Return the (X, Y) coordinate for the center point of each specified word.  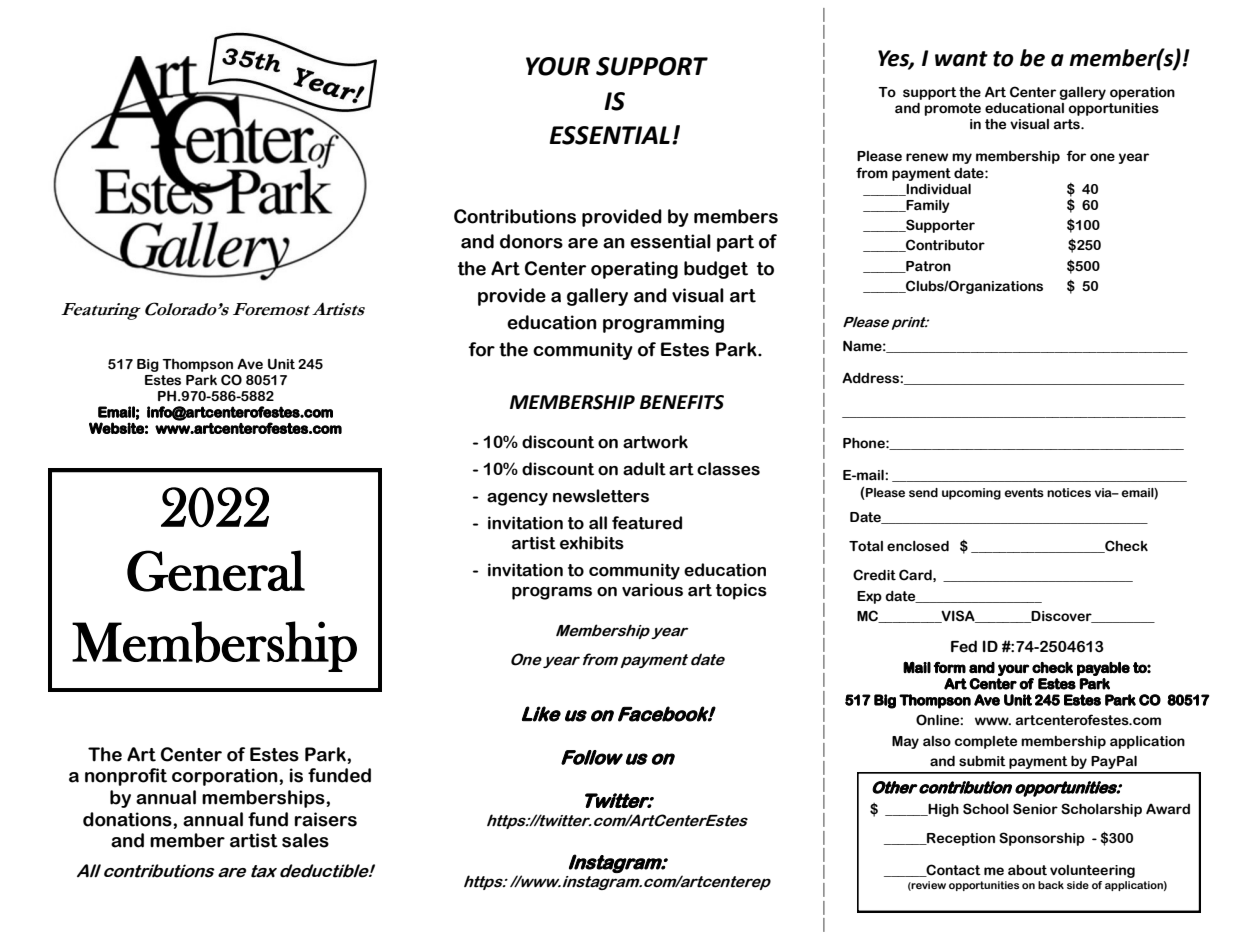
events (1024, 493)
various (652, 590)
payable (1103, 669)
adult (644, 469)
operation (1142, 93)
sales (305, 840)
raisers (325, 819)
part (735, 243)
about (1027, 870)
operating (634, 270)
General (216, 571)
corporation (226, 777)
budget (716, 270)
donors (531, 241)
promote (952, 109)
